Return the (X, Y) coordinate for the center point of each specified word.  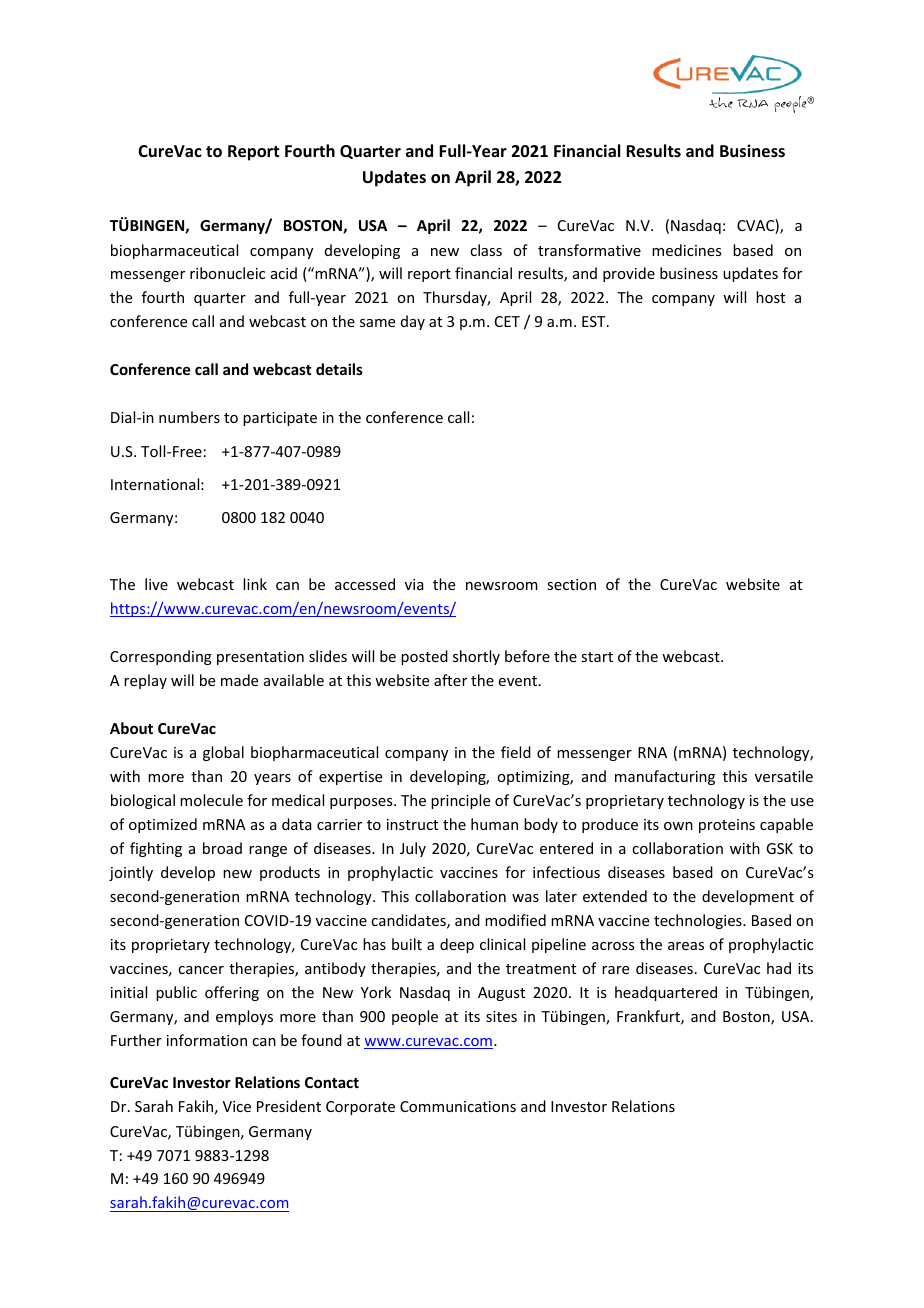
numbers (189, 417)
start (597, 657)
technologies (699, 921)
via (414, 584)
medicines (686, 250)
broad (222, 848)
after (450, 680)
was (525, 898)
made (239, 680)
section (571, 584)
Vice (237, 1106)
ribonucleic (227, 273)
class (486, 250)
